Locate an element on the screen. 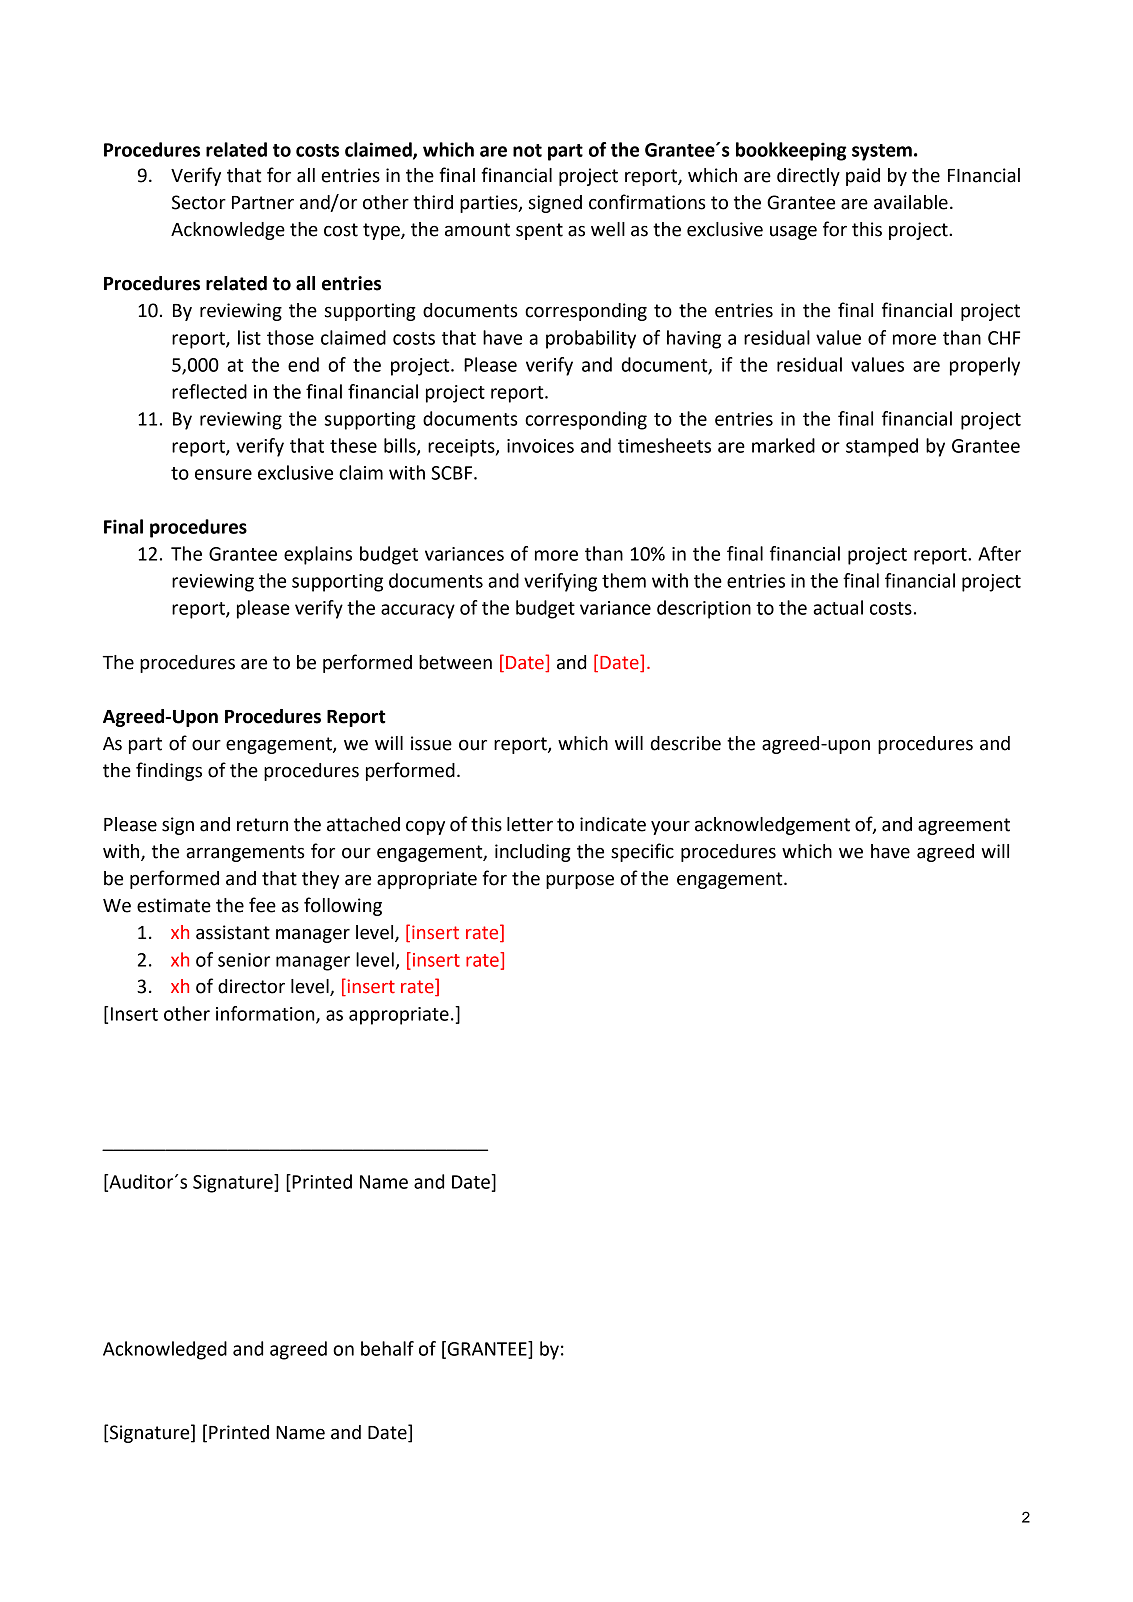  information is located at coordinates (266, 1014).
